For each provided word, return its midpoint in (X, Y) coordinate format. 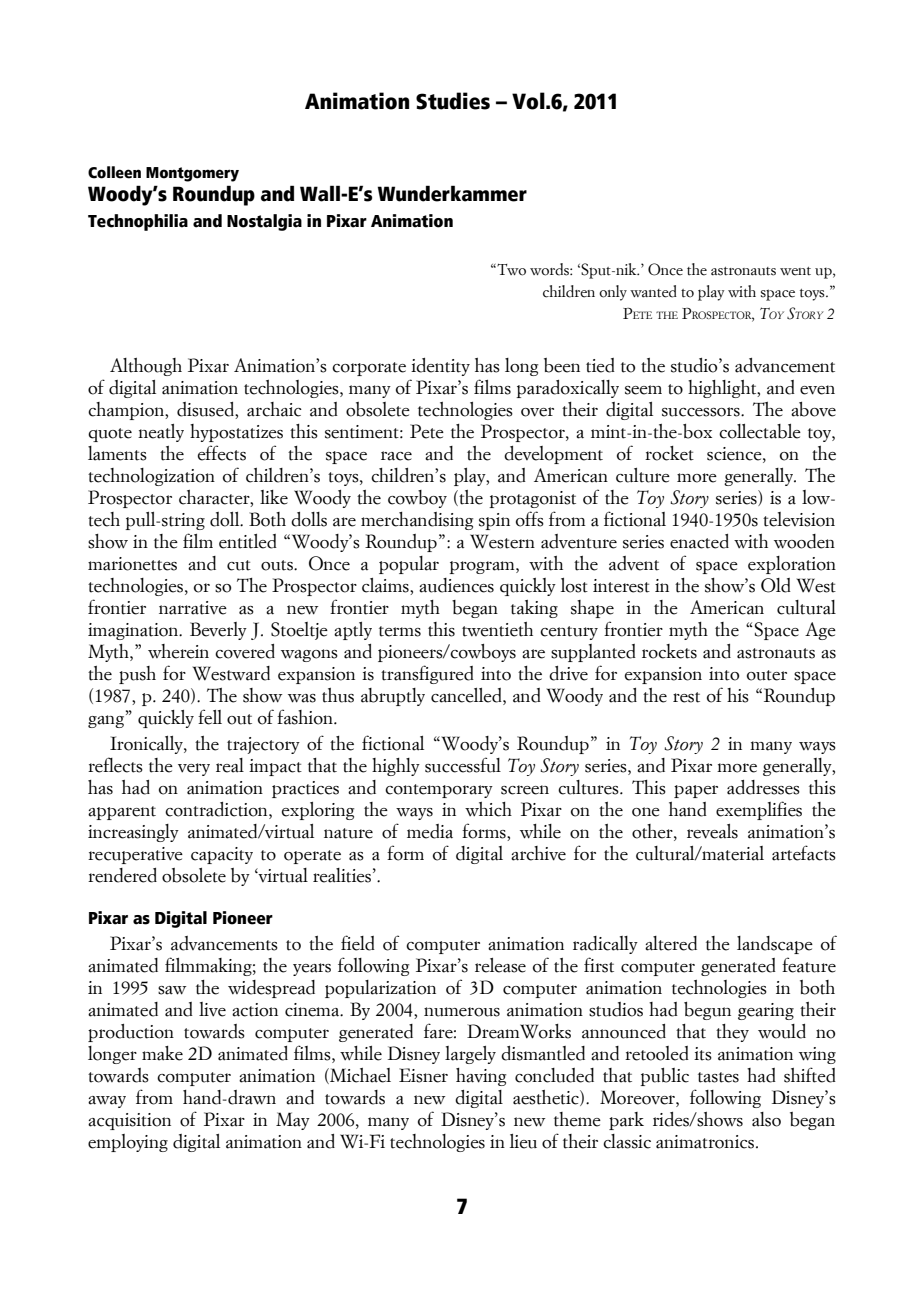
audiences (456, 585)
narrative (193, 608)
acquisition (129, 1121)
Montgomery (192, 174)
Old (776, 585)
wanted (653, 291)
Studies (453, 101)
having (481, 1077)
